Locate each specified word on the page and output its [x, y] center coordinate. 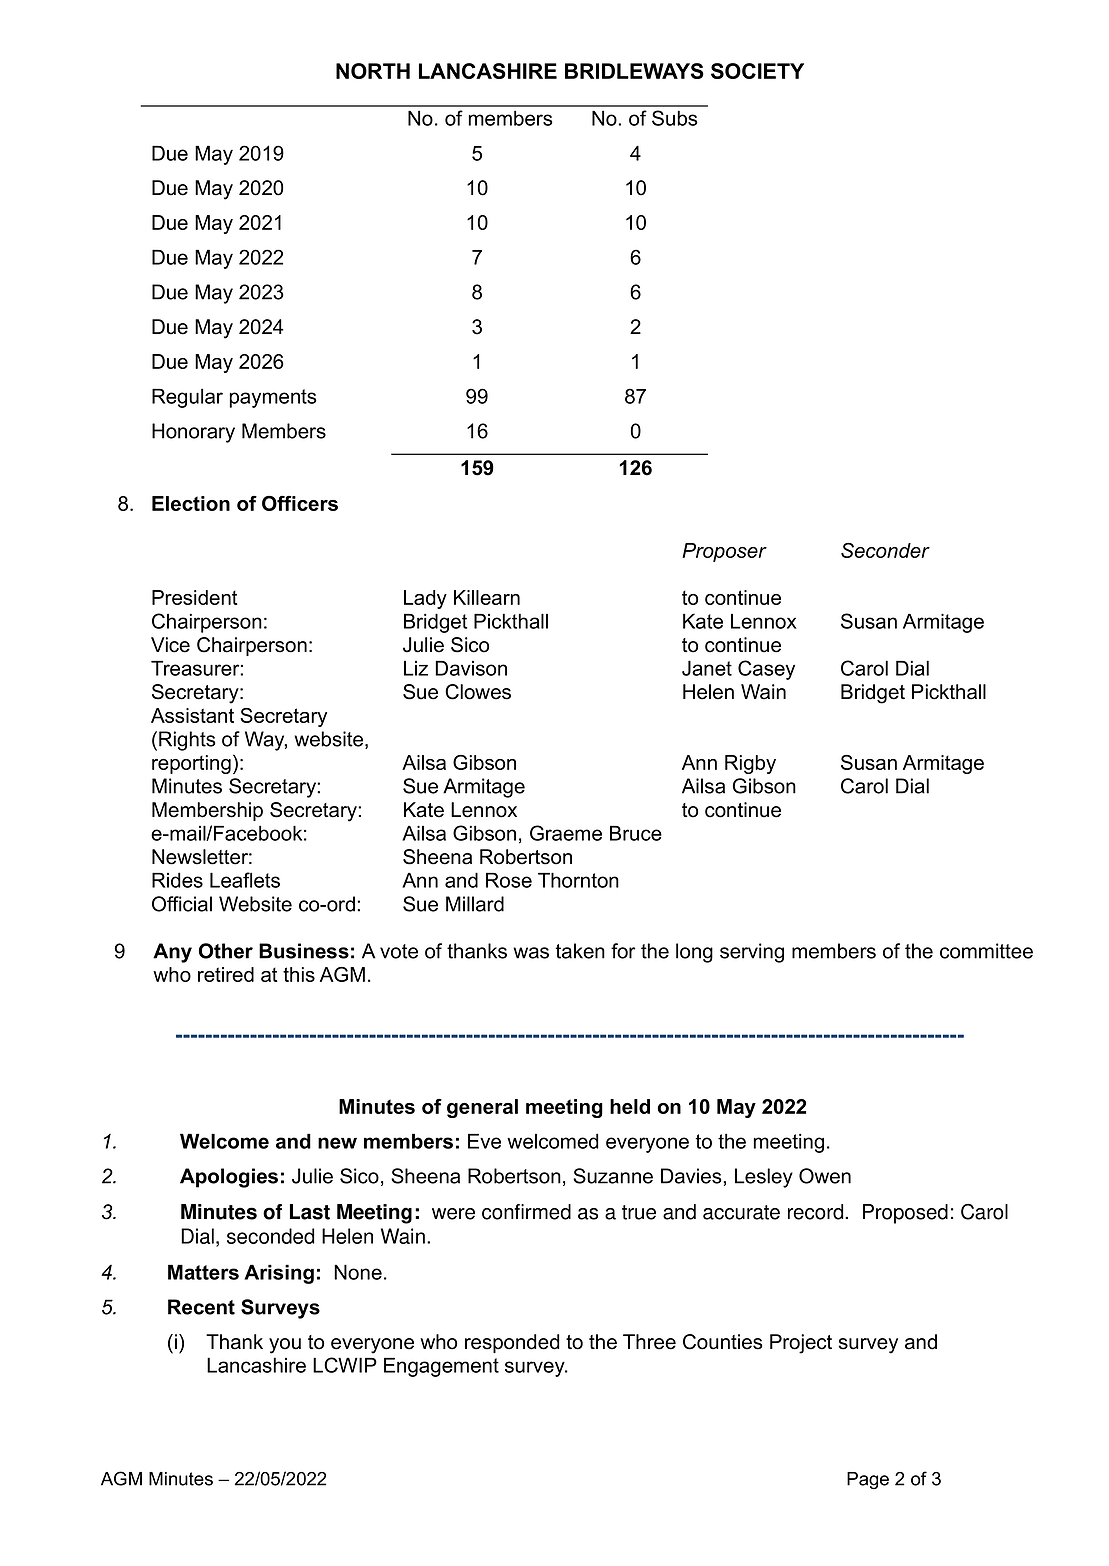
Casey [766, 670]
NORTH [373, 71]
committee [986, 951]
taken [580, 951]
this [299, 974]
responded [512, 1343]
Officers [300, 503]
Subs [675, 118]
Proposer [724, 552]
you [285, 1346]
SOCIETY [757, 71]
